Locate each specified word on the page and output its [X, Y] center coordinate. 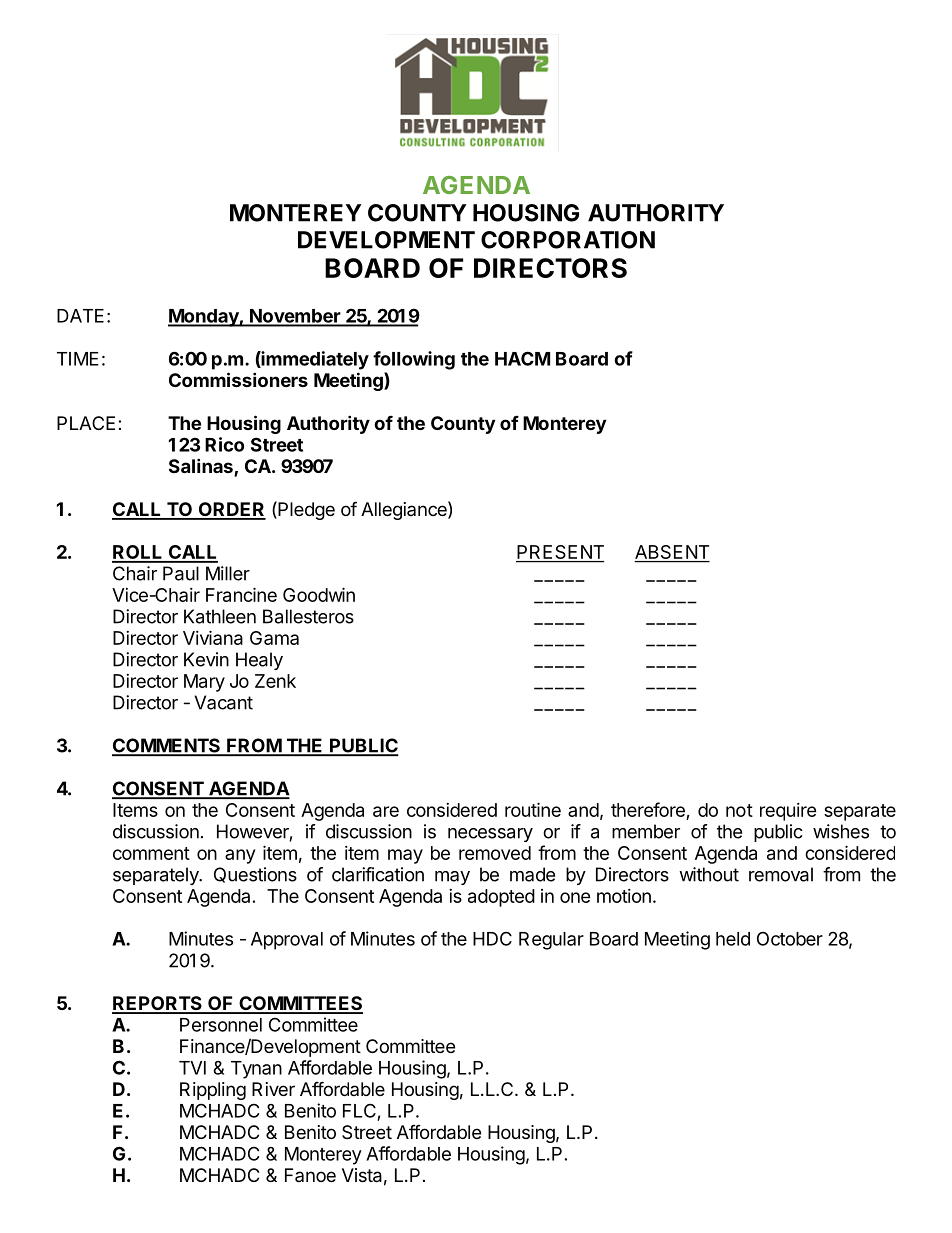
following [414, 360]
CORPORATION [568, 240]
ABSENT [672, 553]
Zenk [275, 681]
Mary [204, 683]
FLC [359, 1110]
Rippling [213, 1091]
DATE [80, 316]
